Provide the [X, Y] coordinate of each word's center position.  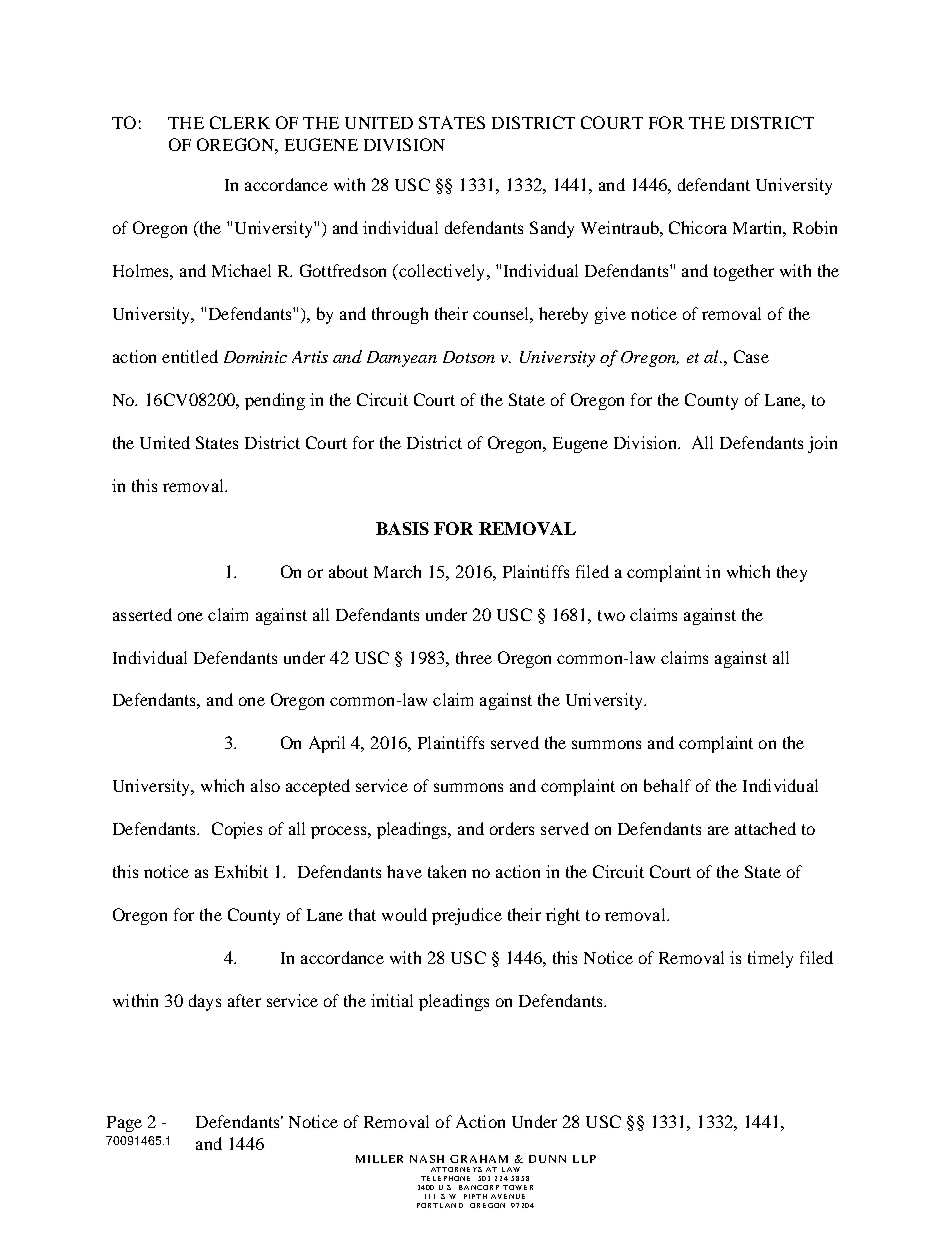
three [474, 657]
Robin [815, 227]
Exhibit [241, 871]
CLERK [240, 122]
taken [447, 871]
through [400, 315]
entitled [190, 356]
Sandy [552, 229]
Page [124, 1124]
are [718, 830]
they [792, 573]
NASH [427, 1159]
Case [751, 356]
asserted [142, 614]
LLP [584, 1159]
